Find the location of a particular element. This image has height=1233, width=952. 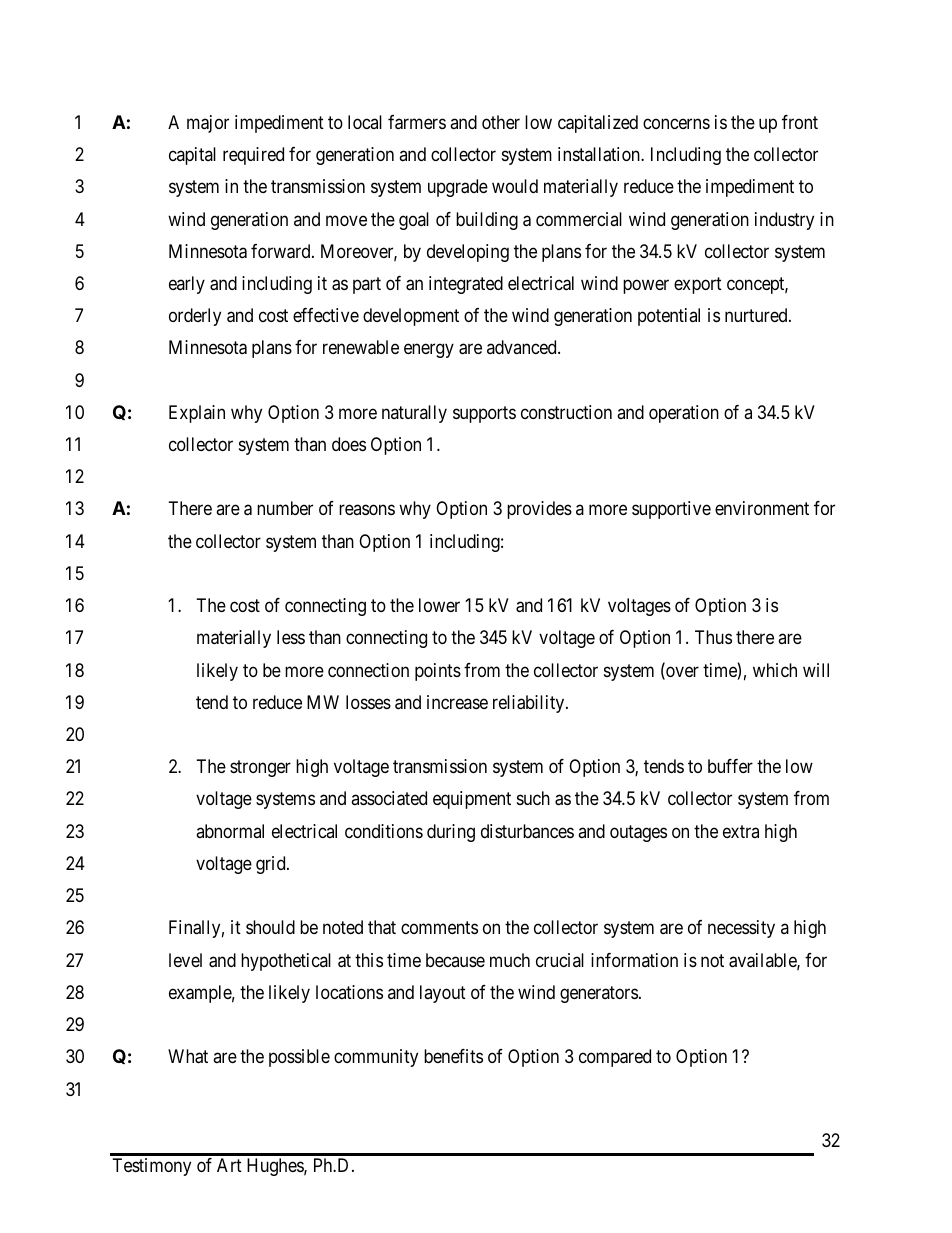

required is located at coordinates (253, 156).
